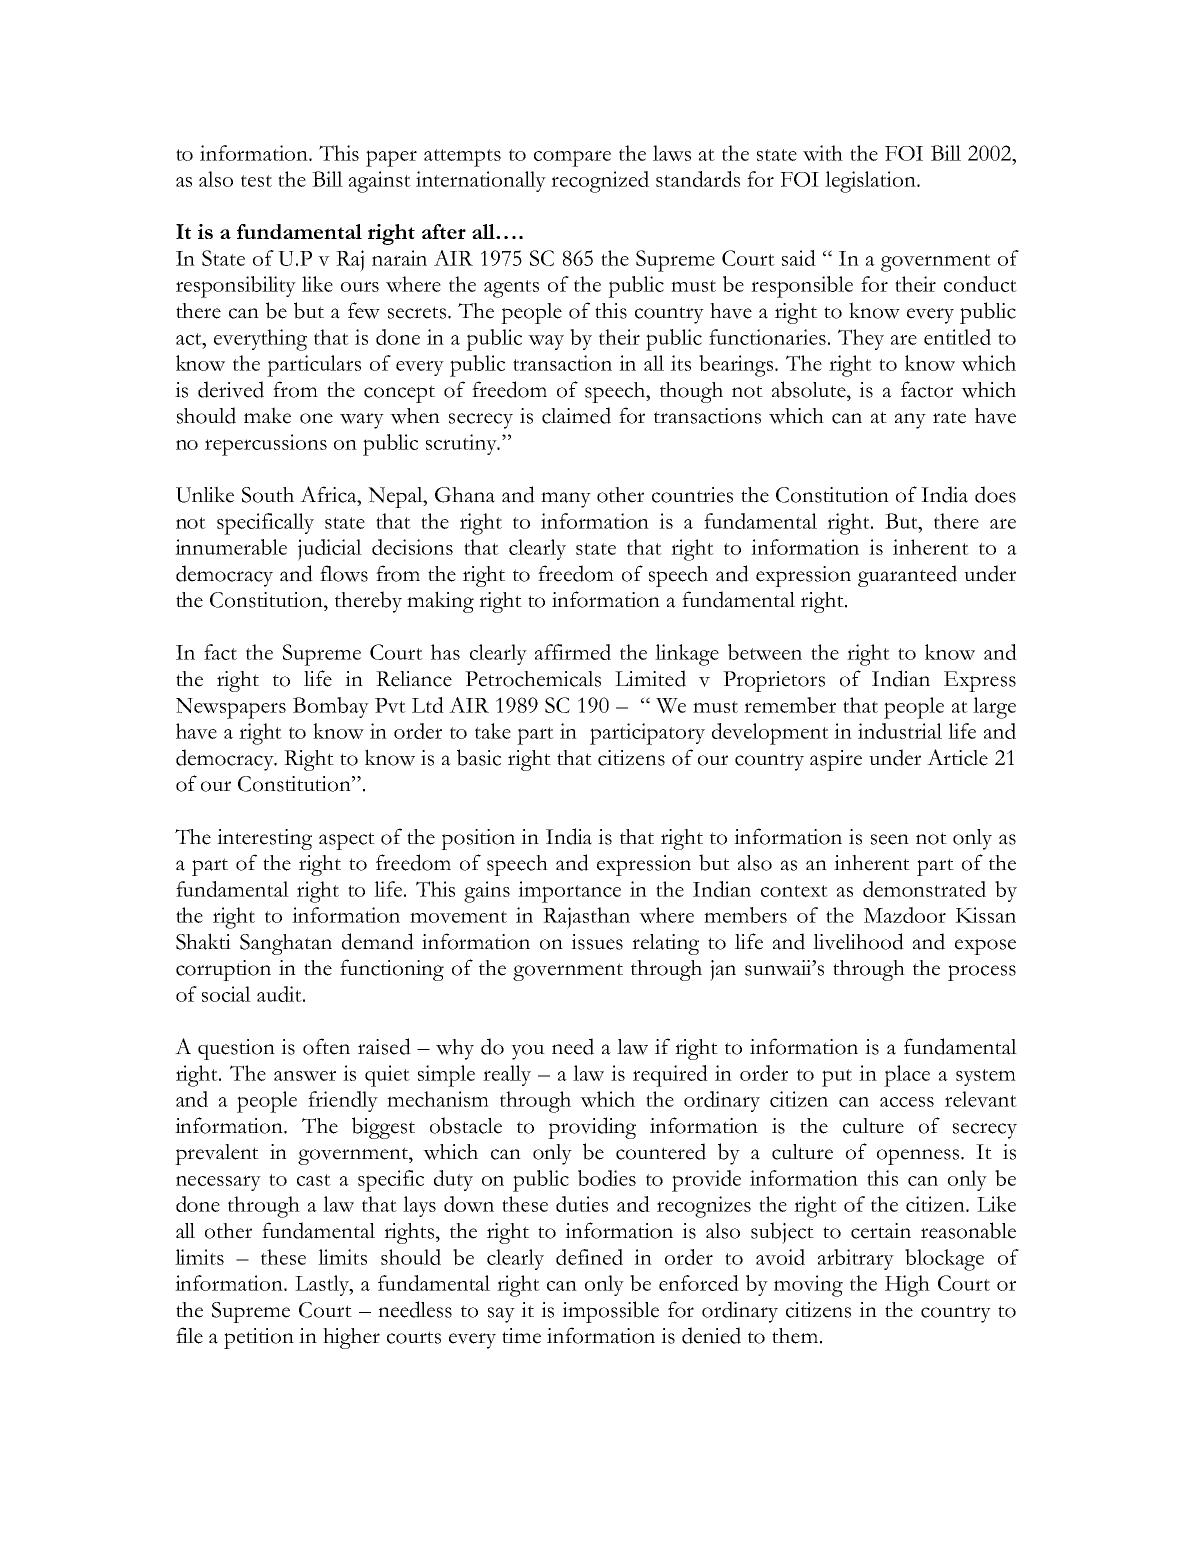 The width and height of the screenshot is (1192, 1542). What do you see at coordinates (493, 731) in the screenshot?
I see `take` at bounding box center [493, 731].
